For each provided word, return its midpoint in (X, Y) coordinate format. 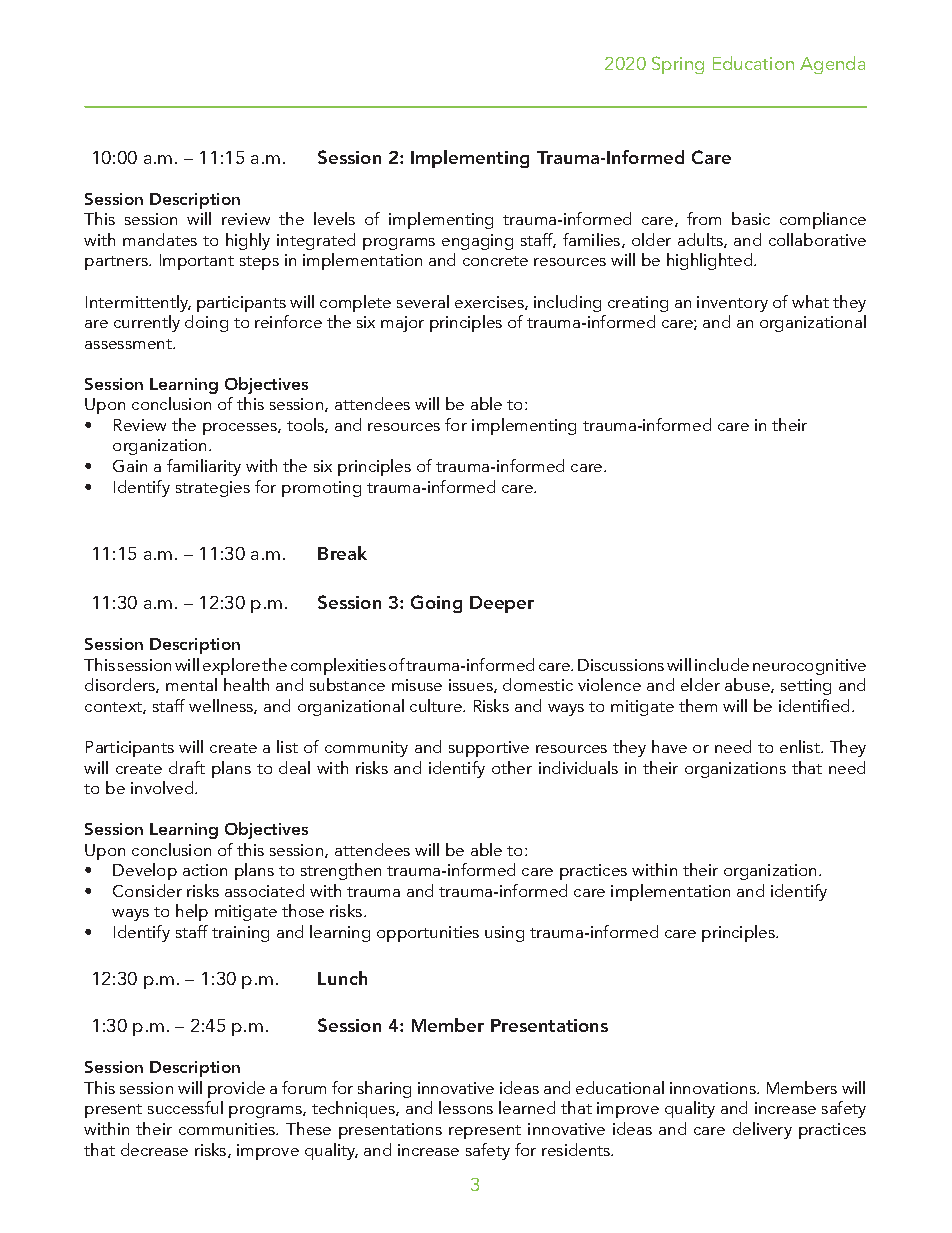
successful (185, 1107)
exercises (490, 303)
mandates (160, 239)
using (504, 934)
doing (206, 323)
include (722, 664)
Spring (678, 65)
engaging (477, 242)
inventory (732, 304)
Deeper (502, 604)
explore (231, 666)
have (669, 746)
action (205, 870)
